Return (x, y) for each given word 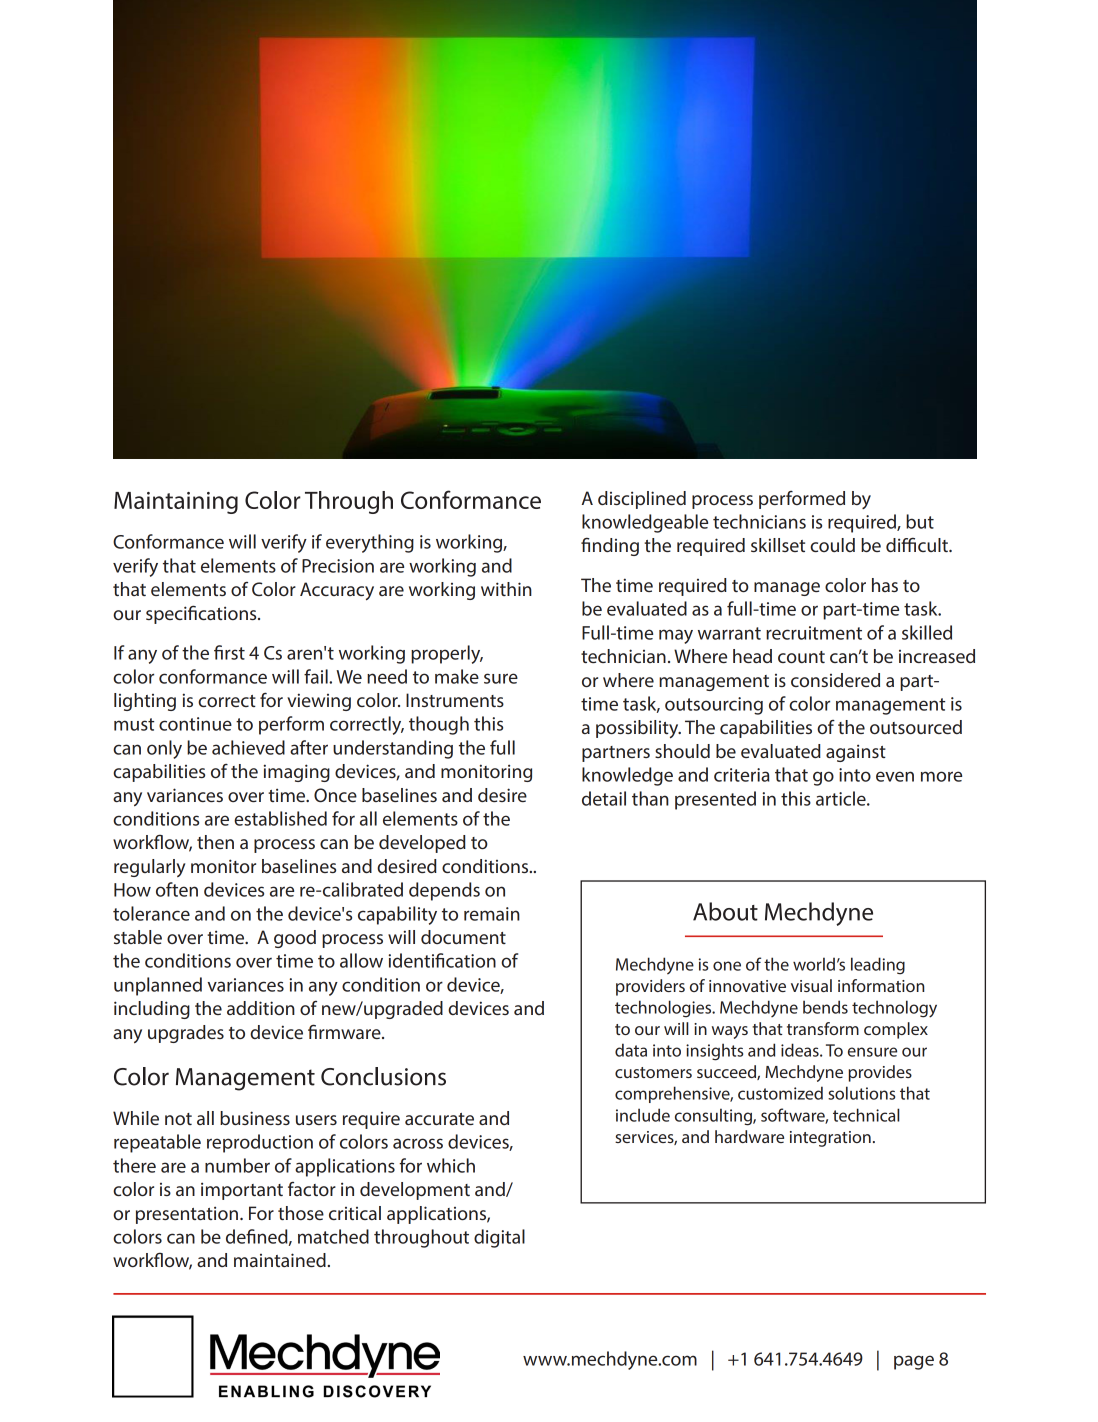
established (280, 818)
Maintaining (176, 503)
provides (880, 1073)
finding (610, 546)
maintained (280, 1260)
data (631, 1050)
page (914, 1362)
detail (604, 798)
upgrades (186, 1034)
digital (499, 1238)
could (832, 545)
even (895, 776)
